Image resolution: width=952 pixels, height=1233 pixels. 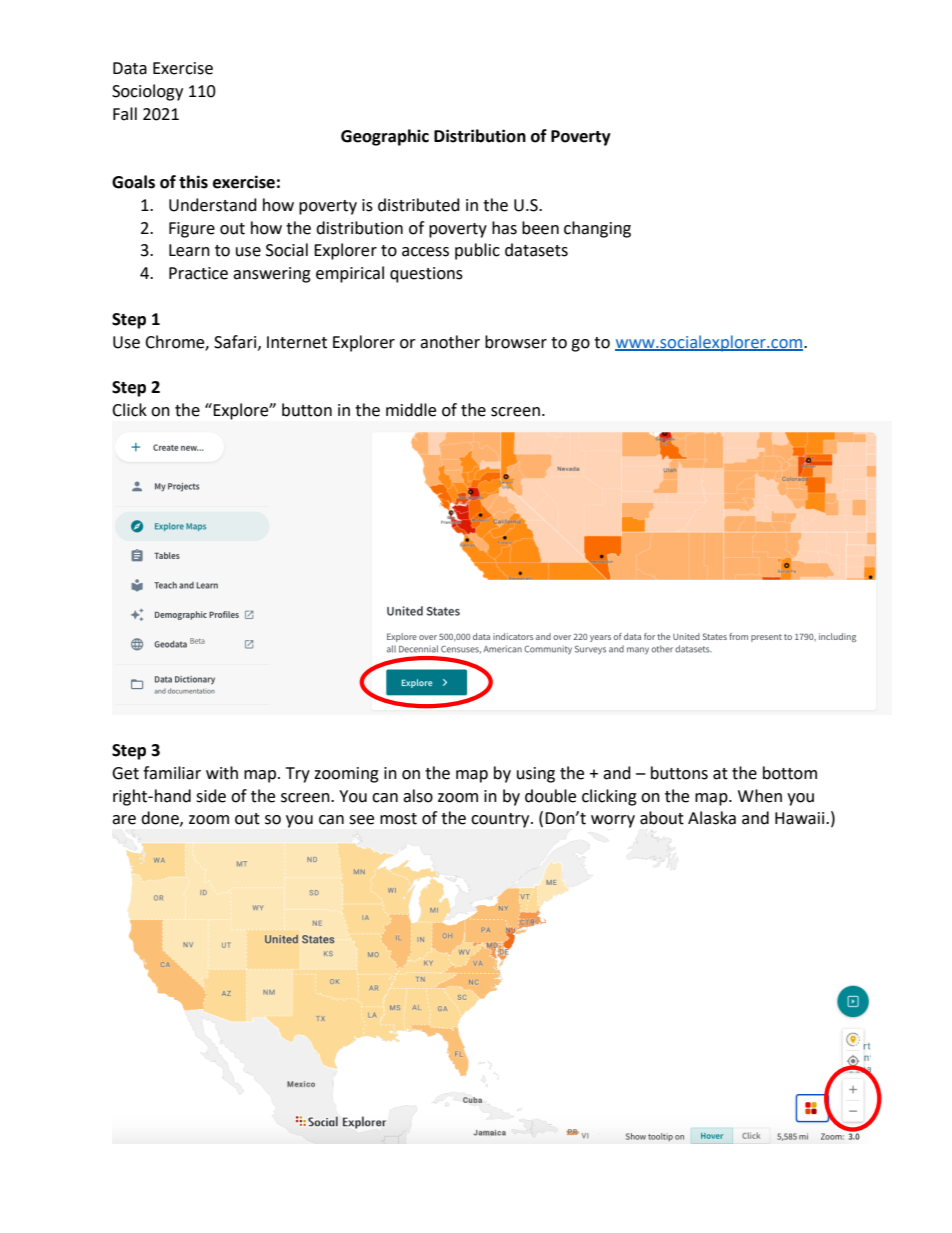 What do you see at coordinates (418, 796) in the screenshot?
I see `also` at bounding box center [418, 796].
